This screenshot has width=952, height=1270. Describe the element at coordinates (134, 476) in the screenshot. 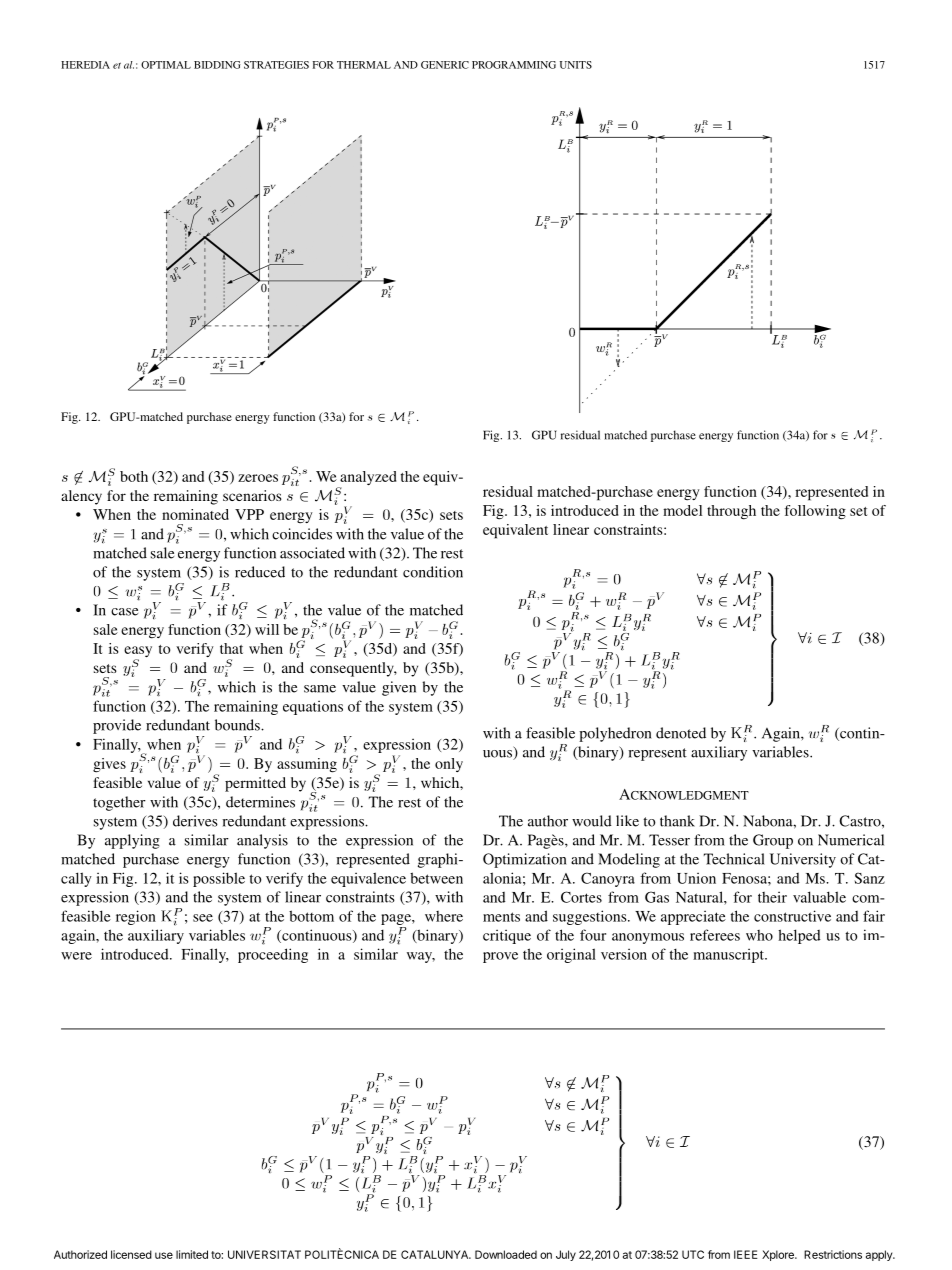

I see `both` at that location.
